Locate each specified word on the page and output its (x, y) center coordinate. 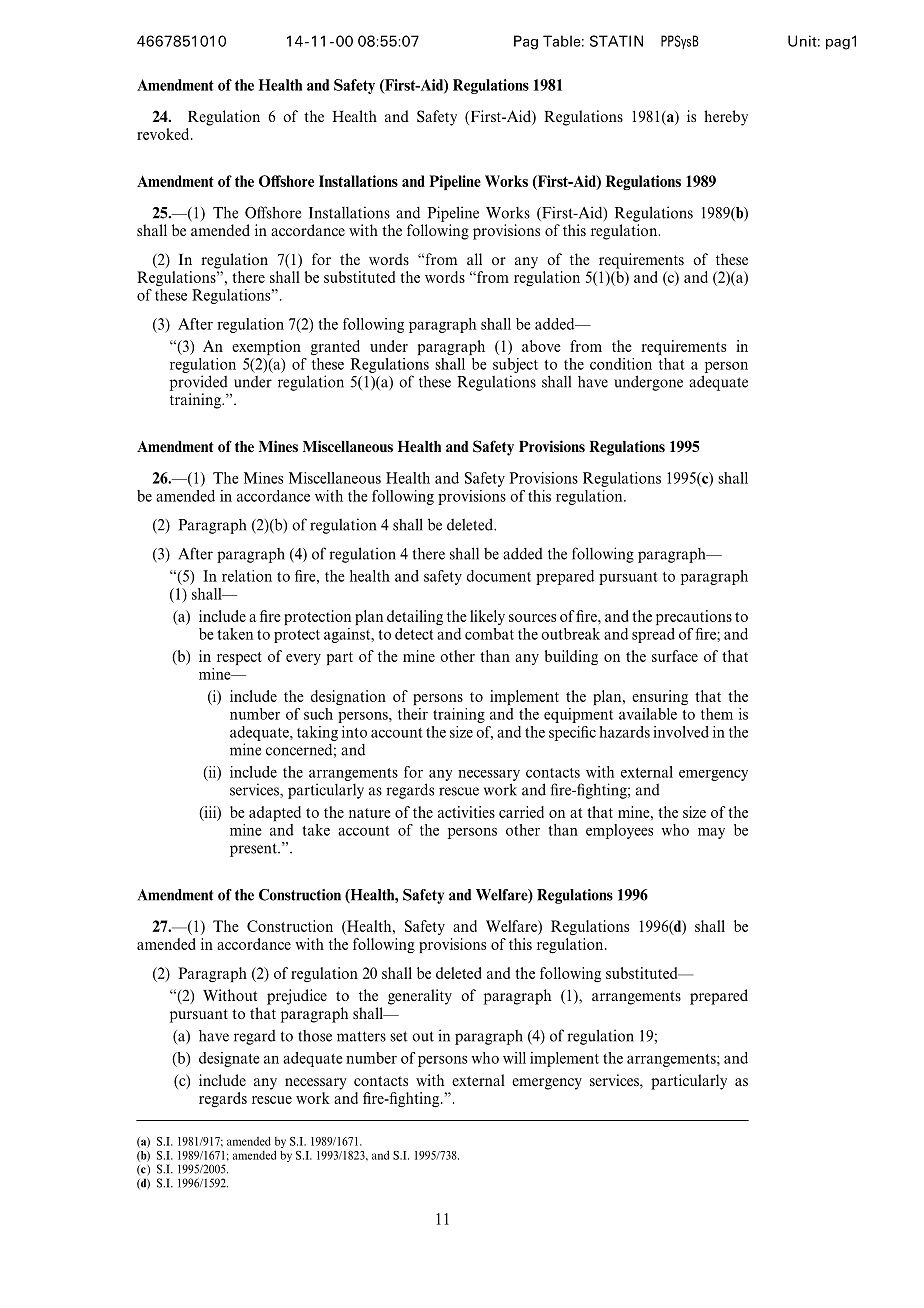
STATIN (616, 41)
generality (420, 997)
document (499, 576)
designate (229, 1059)
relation (247, 576)
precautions (694, 617)
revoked (164, 134)
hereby (726, 118)
